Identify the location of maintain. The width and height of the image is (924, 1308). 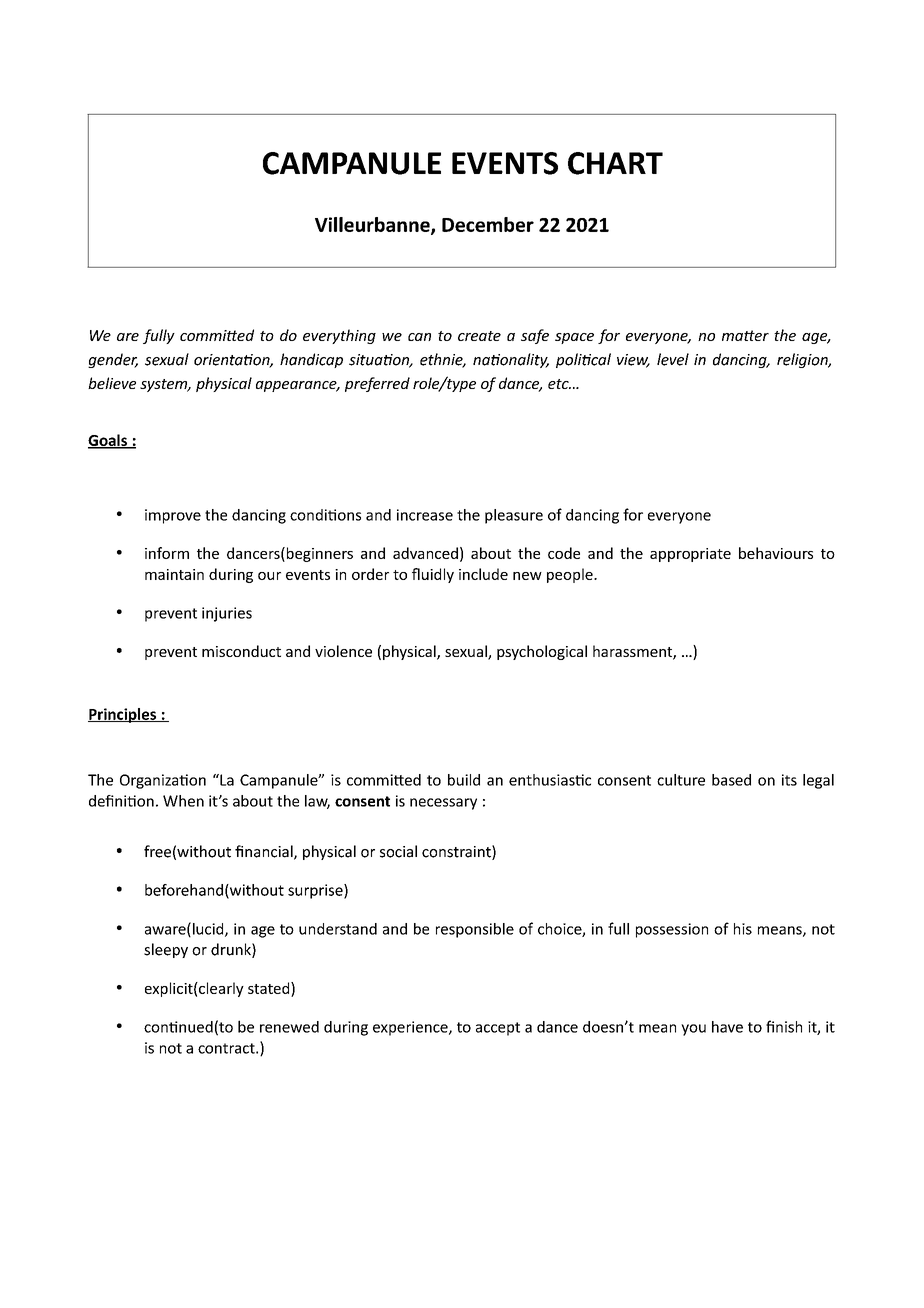
(174, 574).
